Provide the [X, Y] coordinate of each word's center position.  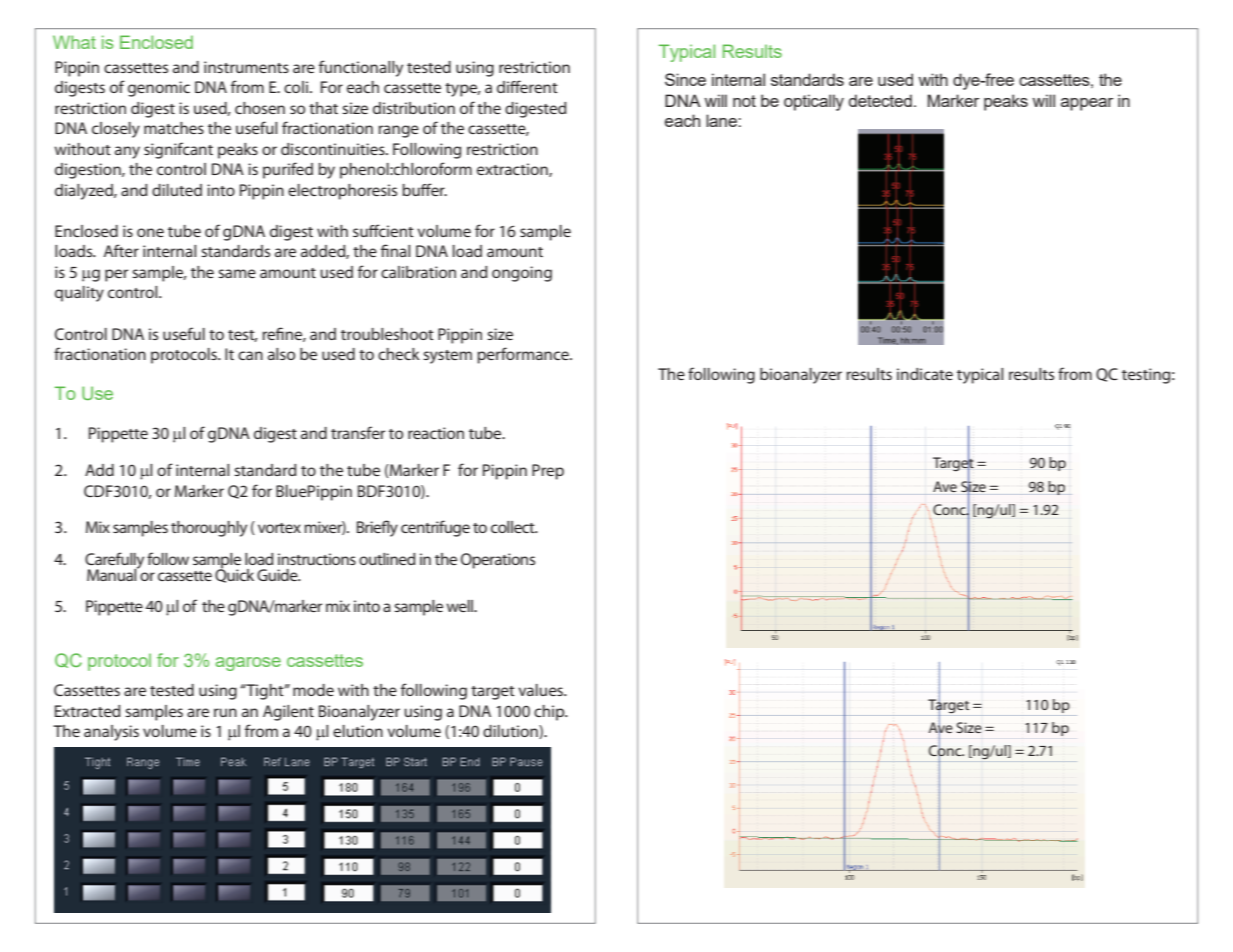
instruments [246, 67]
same [237, 273]
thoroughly [209, 529]
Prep [548, 472]
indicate [925, 374]
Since [685, 79]
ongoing [522, 274]
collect [514, 527]
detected [880, 100]
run [225, 712]
